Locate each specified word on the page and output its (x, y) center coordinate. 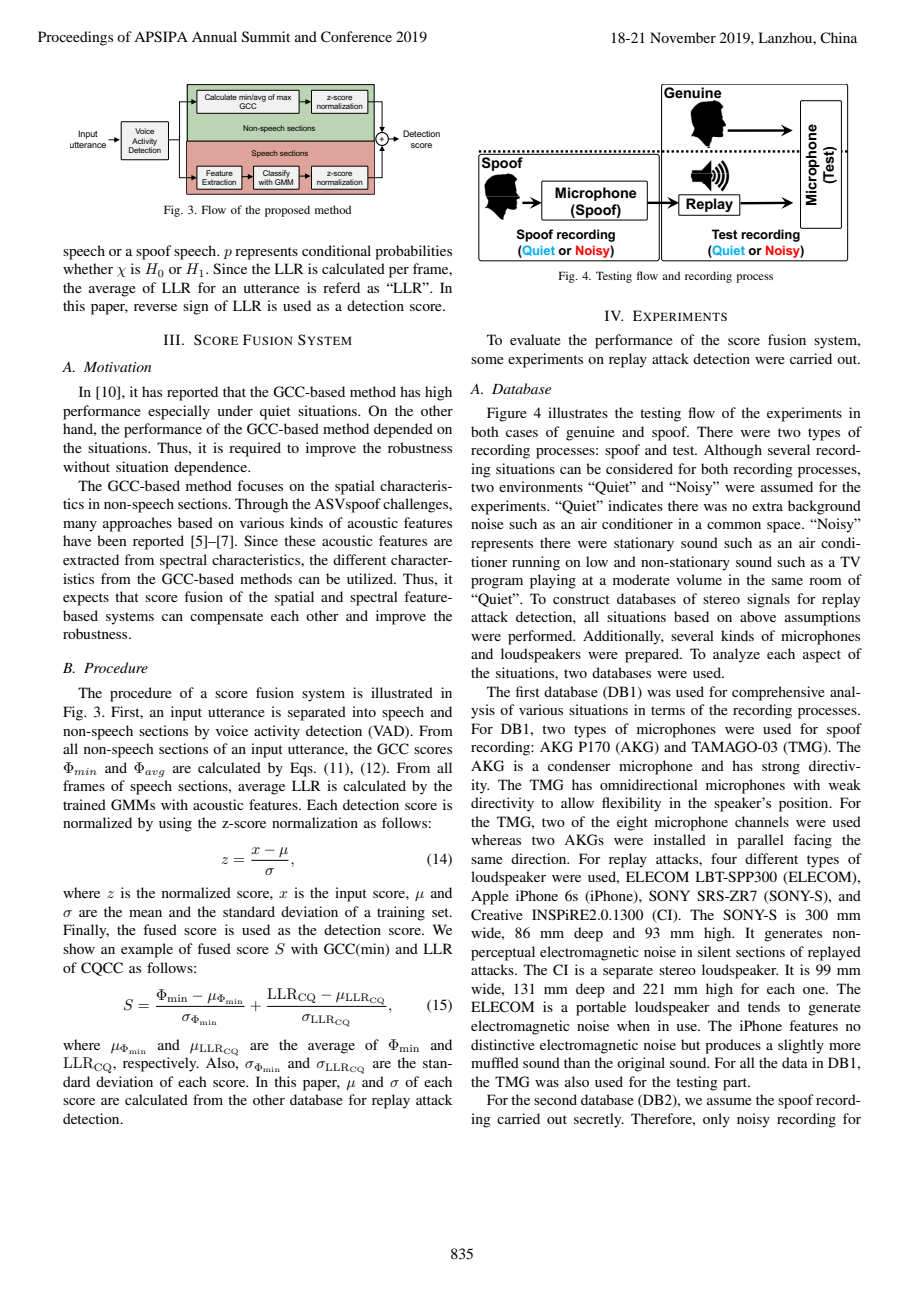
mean (145, 913)
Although (733, 451)
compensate (226, 618)
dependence (212, 468)
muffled (495, 1062)
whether (88, 268)
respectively (161, 1064)
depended (403, 430)
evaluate (535, 339)
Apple (490, 897)
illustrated (402, 692)
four (724, 858)
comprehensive (778, 693)
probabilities (413, 252)
